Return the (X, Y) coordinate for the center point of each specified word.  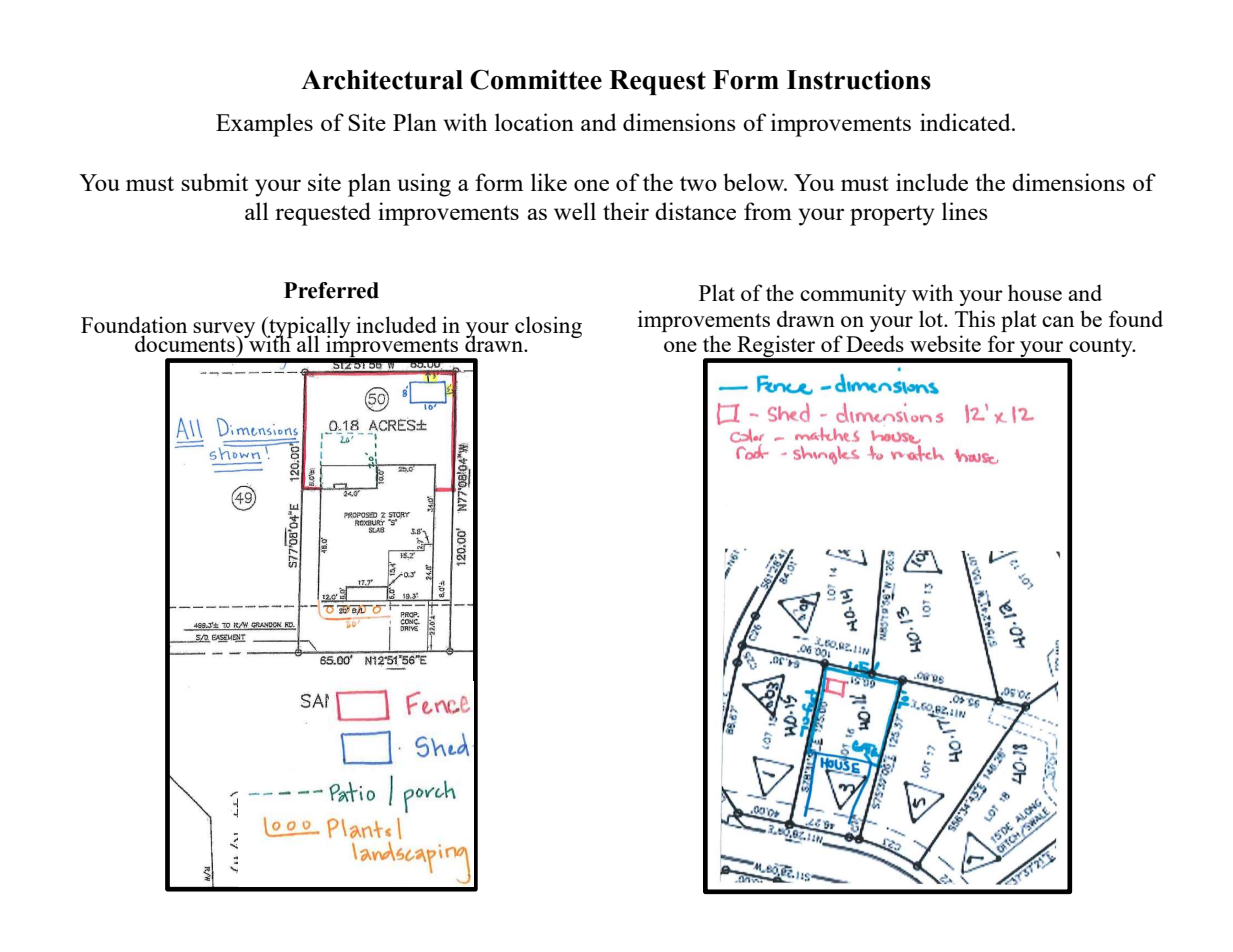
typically (309, 328)
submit (214, 182)
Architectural (382, 79)
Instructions (859, 79)
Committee (536, 79)
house (1035, 292)
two (698, 183)
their (626, 211)
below (755, 182)
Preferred (331, 290)
